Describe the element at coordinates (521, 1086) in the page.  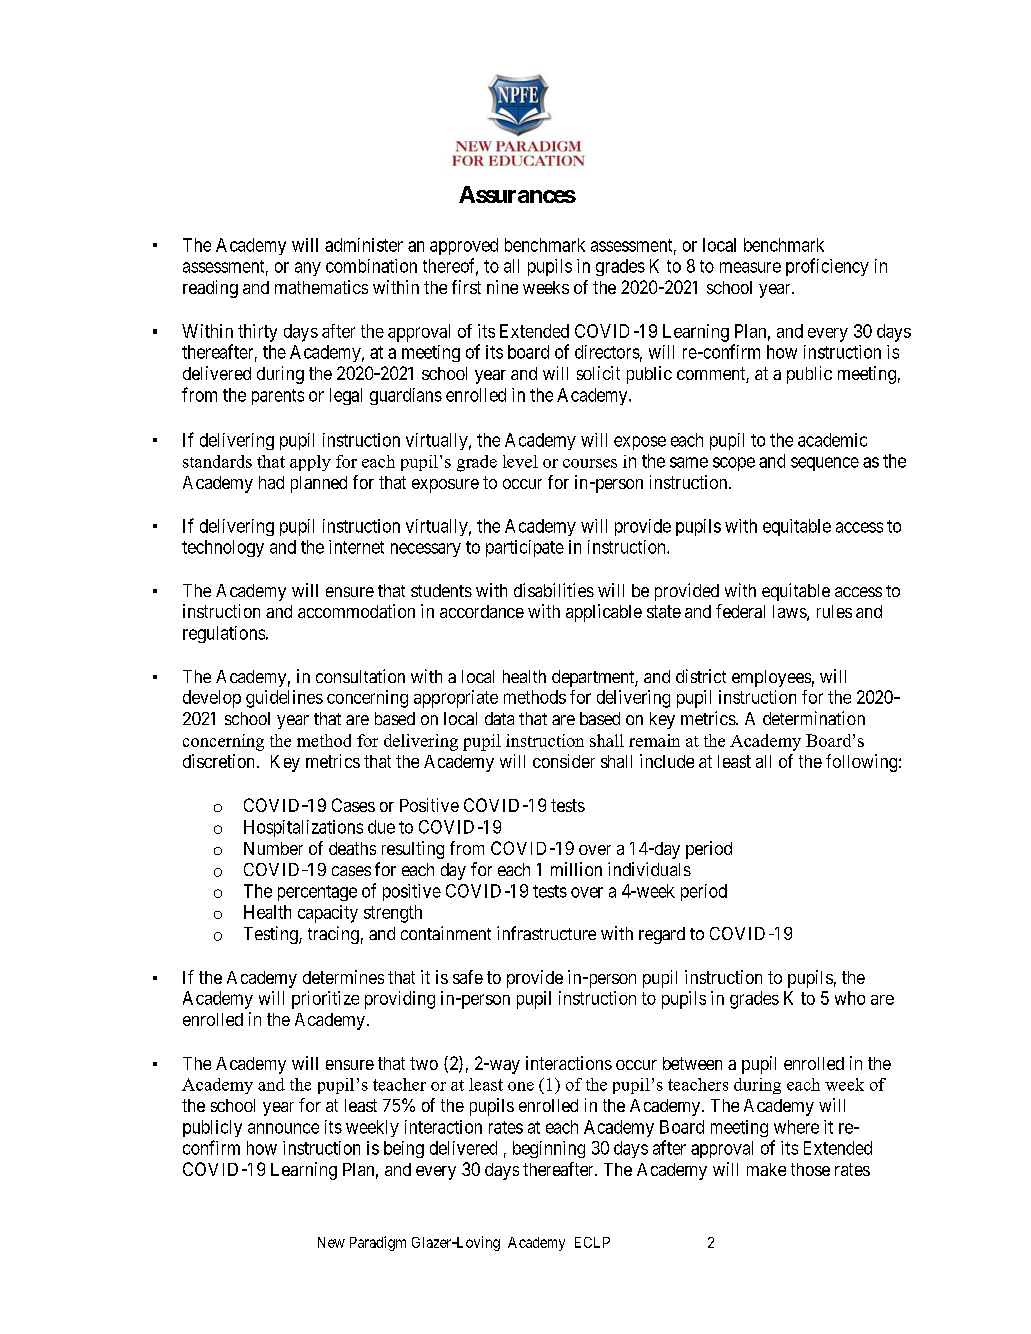
I see `one` at that location.
